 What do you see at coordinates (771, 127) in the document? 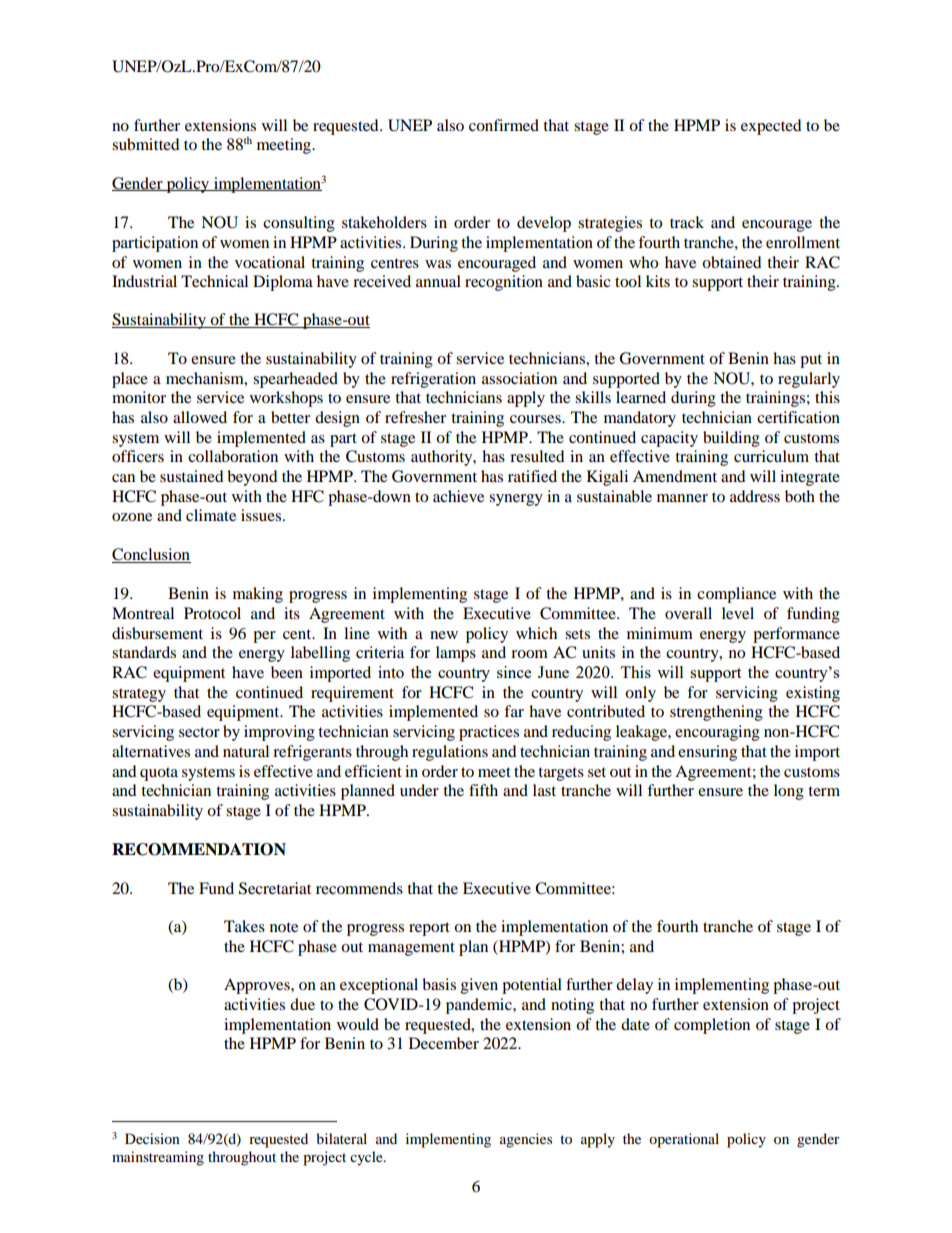
I see `expected` at bounding box center [771, 127].
